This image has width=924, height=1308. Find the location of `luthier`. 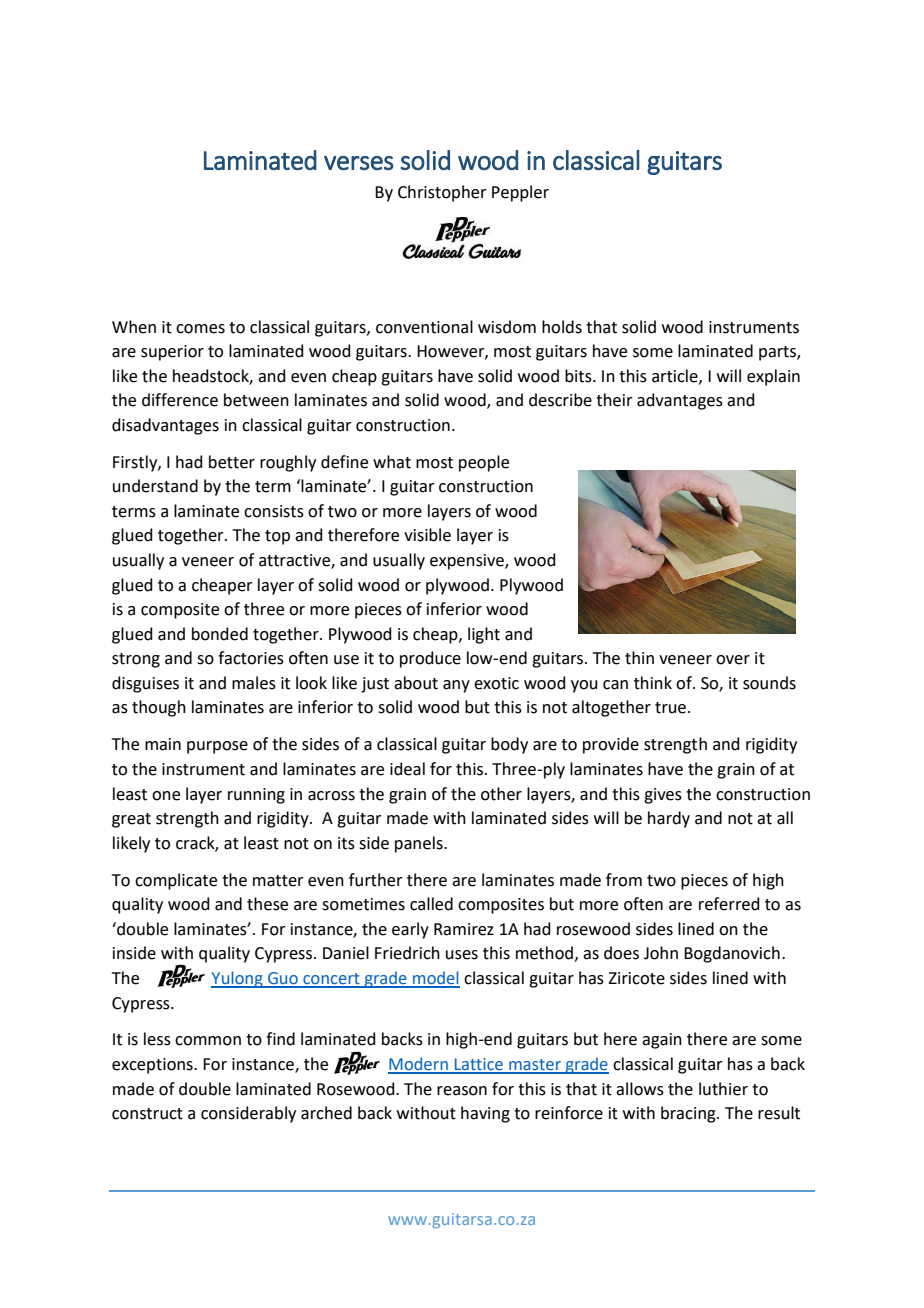

luthier is located at coordinates (723, 1089).
